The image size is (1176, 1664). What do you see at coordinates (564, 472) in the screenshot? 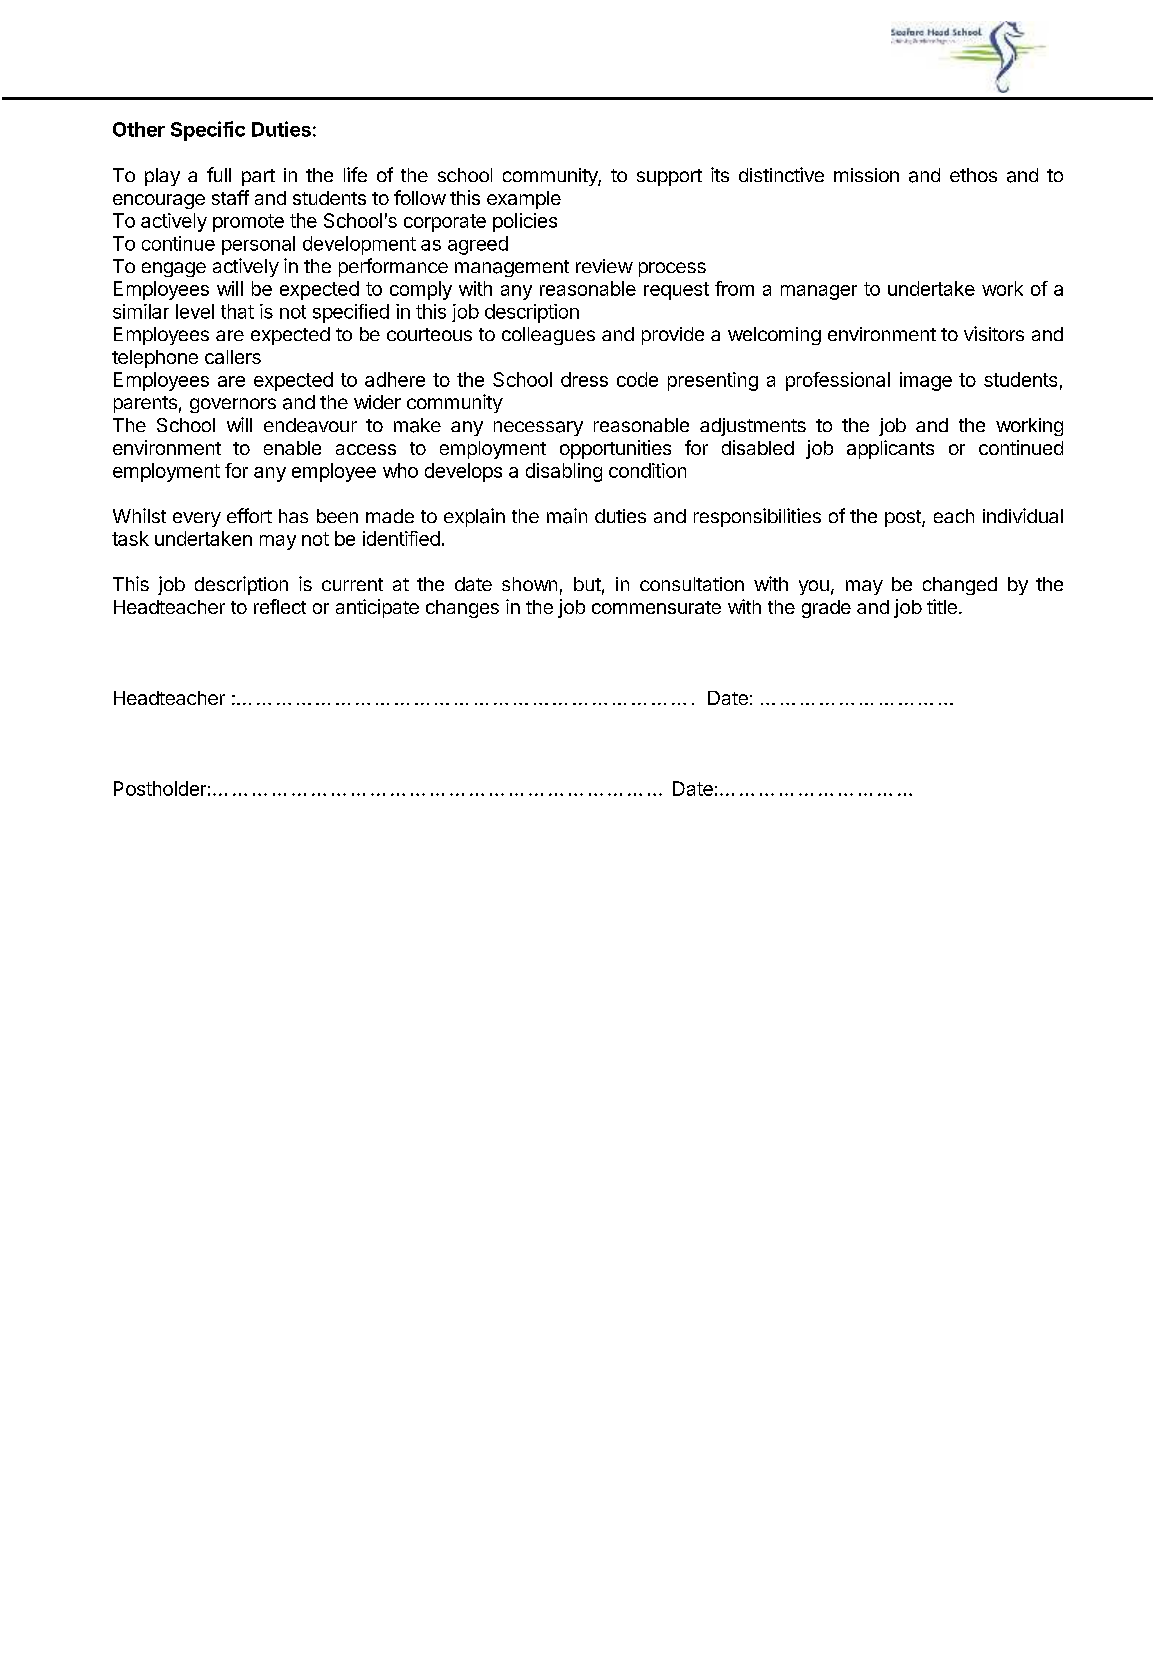
I see `disabling` at bounding box center [564, 472].
